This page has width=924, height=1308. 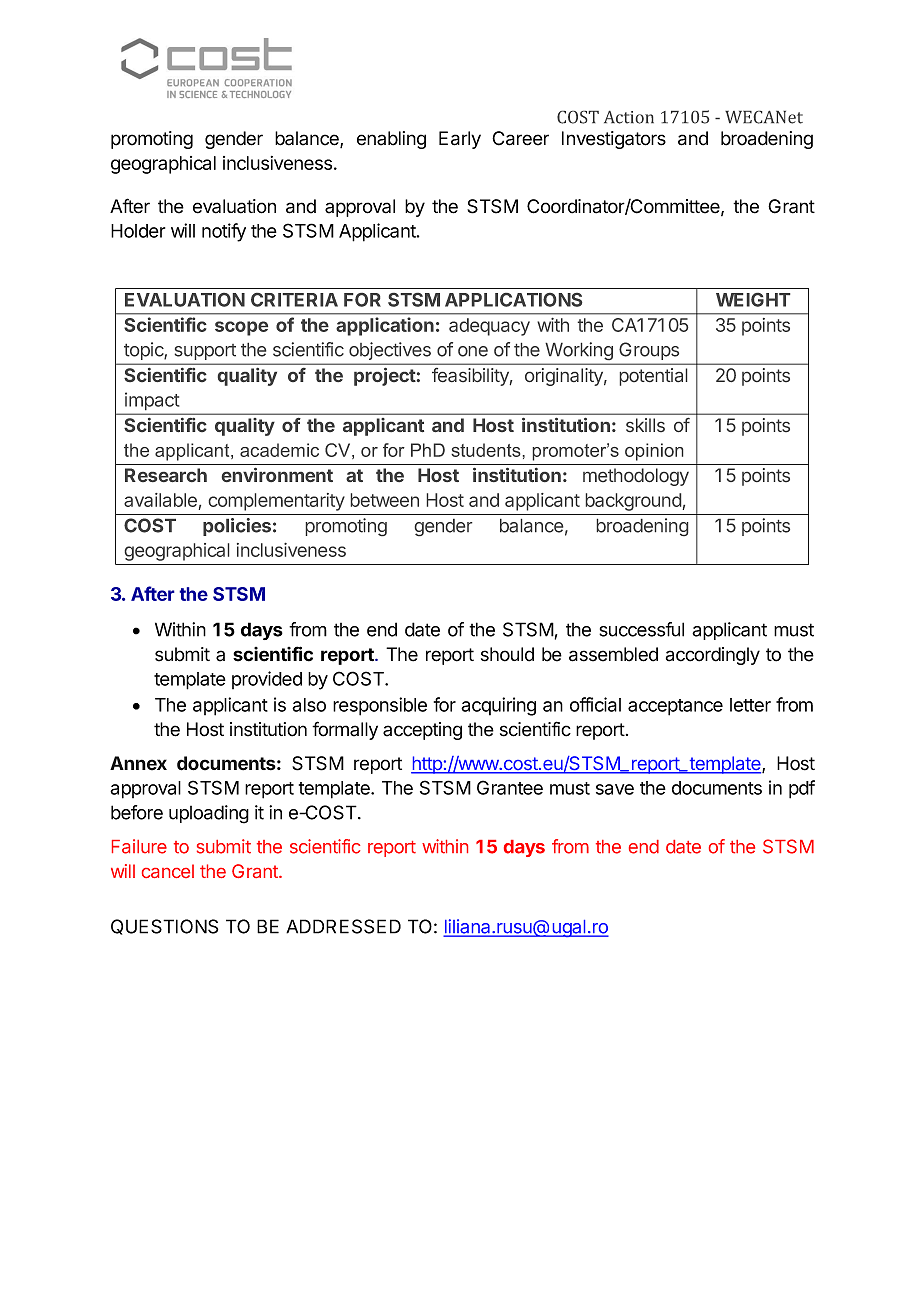 What do you see at coordinates (237, 527) in the page?
I see `policies` at bounding box center [237, 527].
